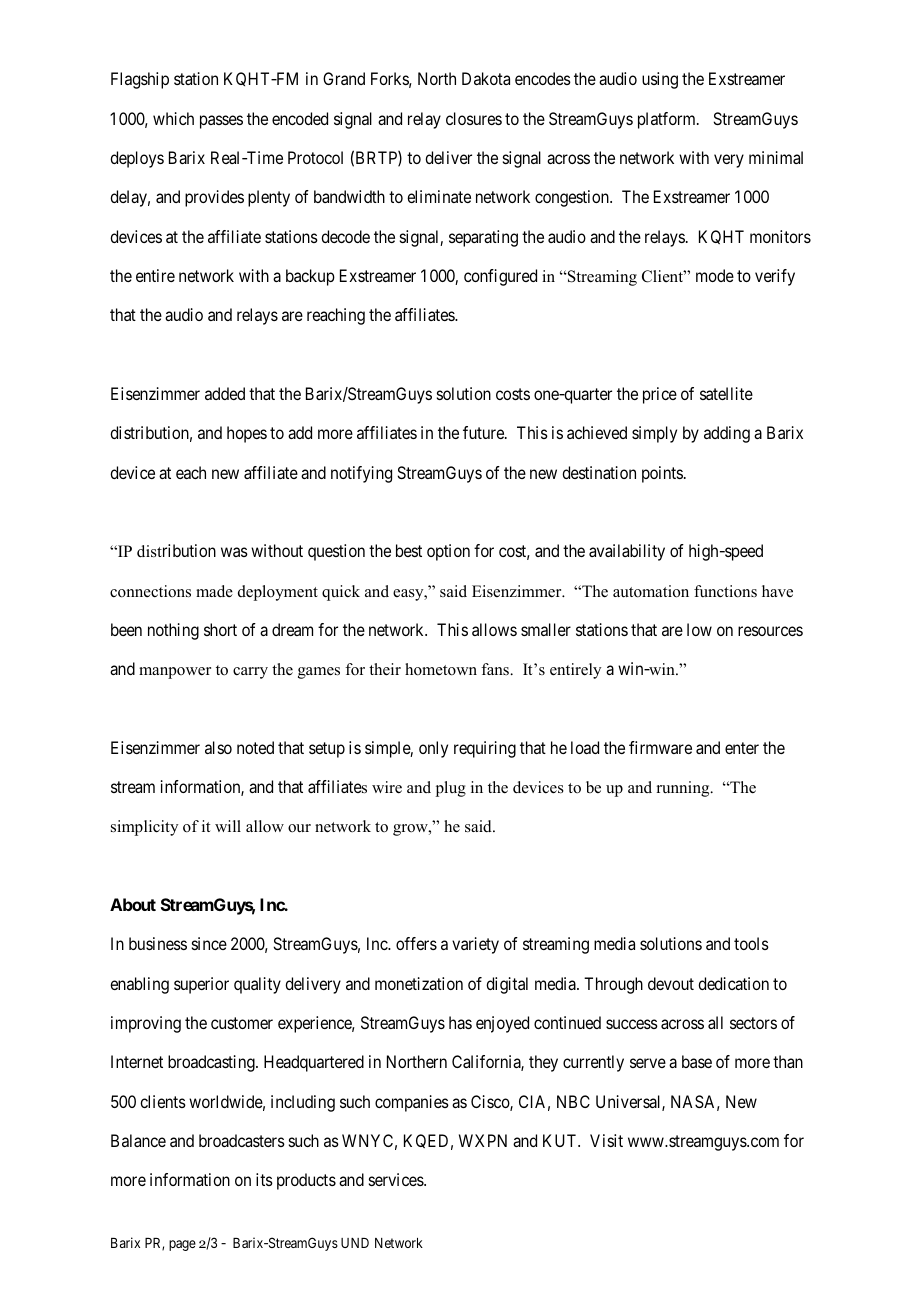 The width and height of the screenshot is (924, 1308). Describe the element at coordinates (474, 118) in the screenshot. I see `closures` at that location.
